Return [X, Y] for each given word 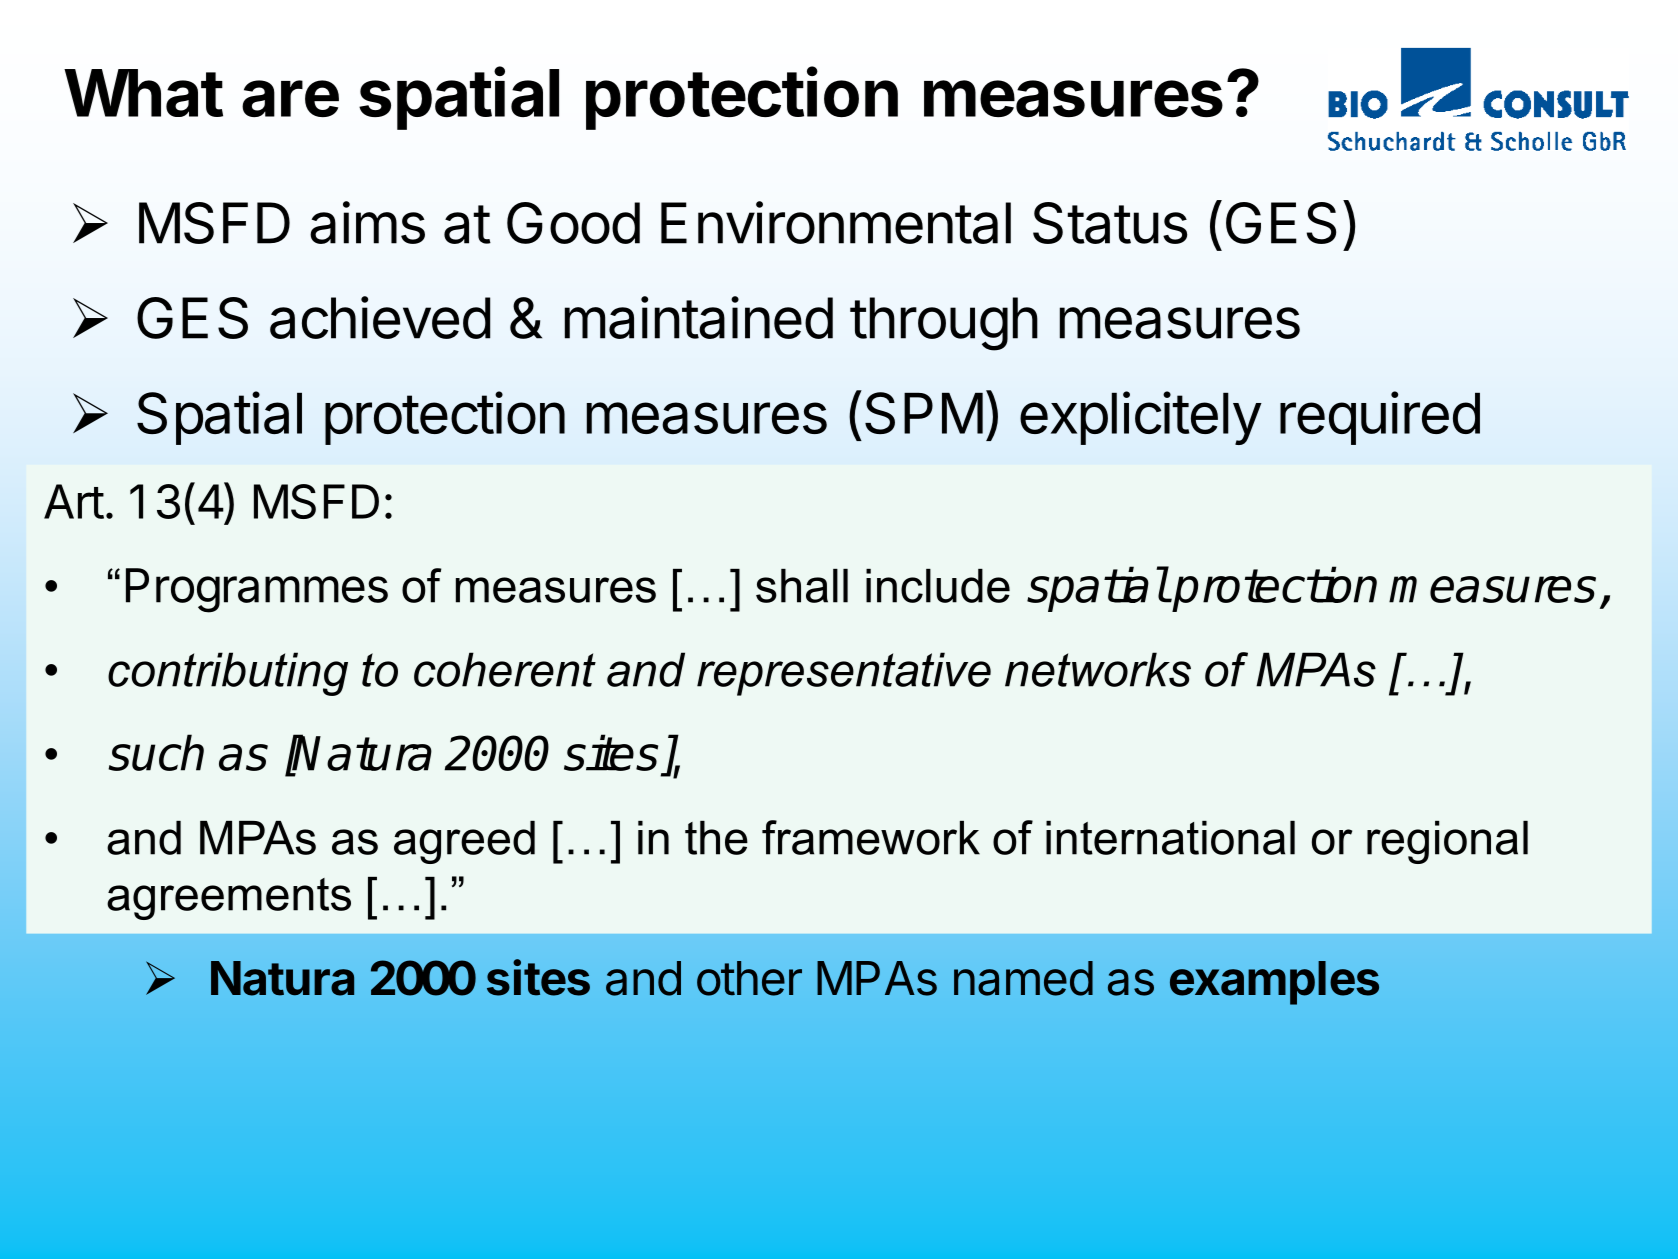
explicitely [1140, 418]
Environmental [836, 222]
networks [1098, 669]
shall [802, 586]
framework [871, 837]
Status [1110, 223]
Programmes [257, 590]
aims [367, 222]
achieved [380, 317]
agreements [229, 899]
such [156, 752]
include [938, 586]
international [1170, 838]
